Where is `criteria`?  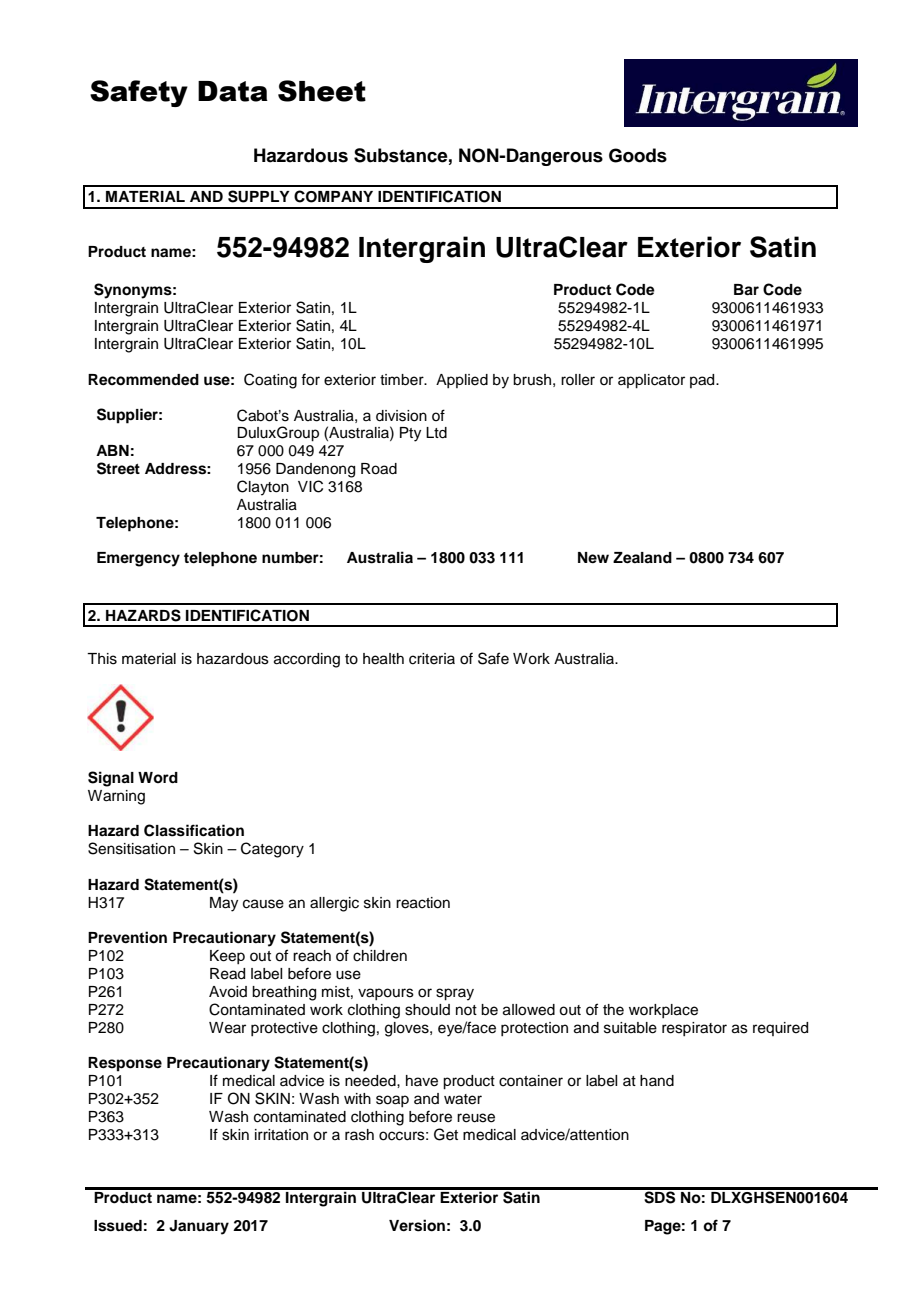
criteria is located at coordinates (432, 659).
